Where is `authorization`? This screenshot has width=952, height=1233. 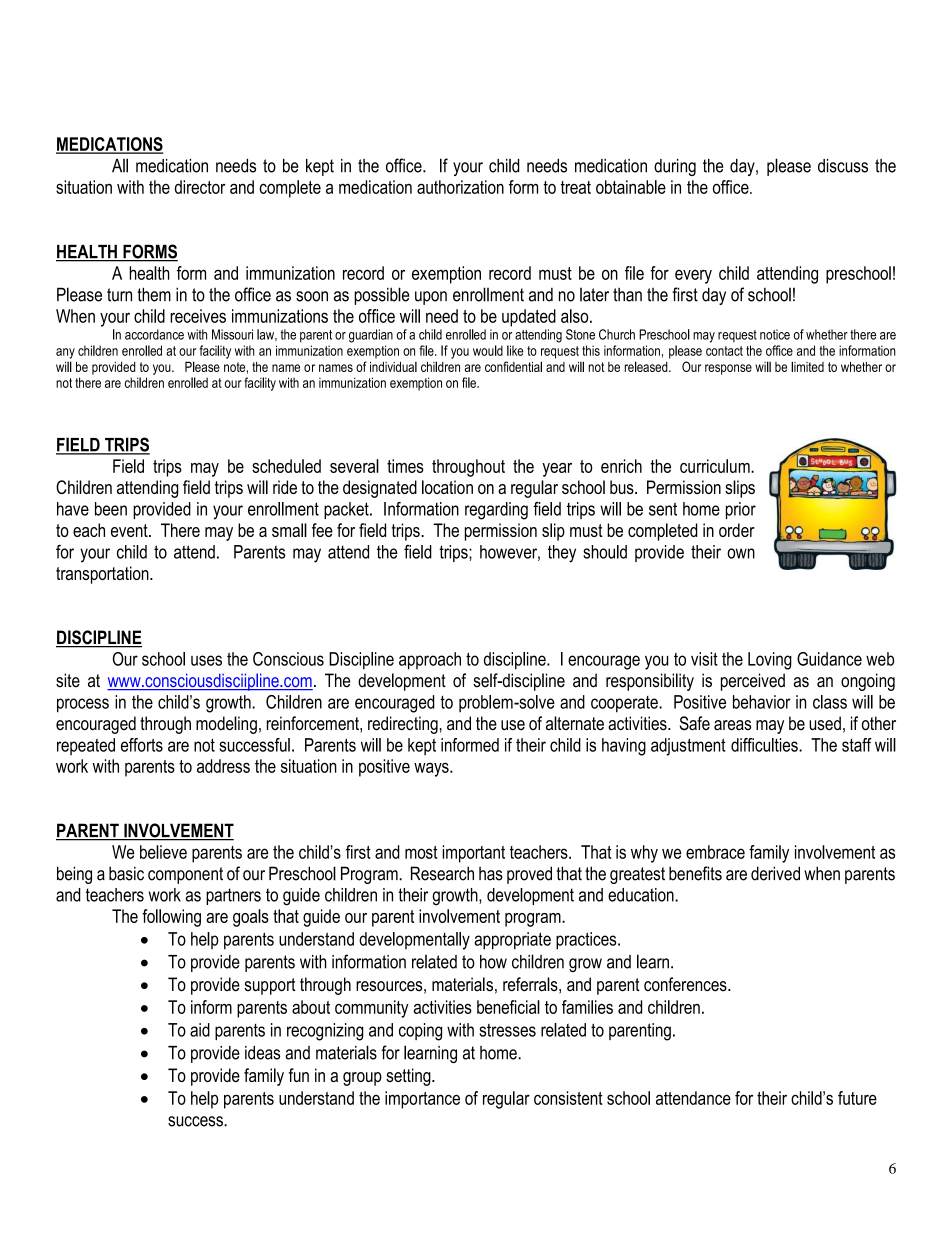
authorization is located at coordinates (460, 187).
